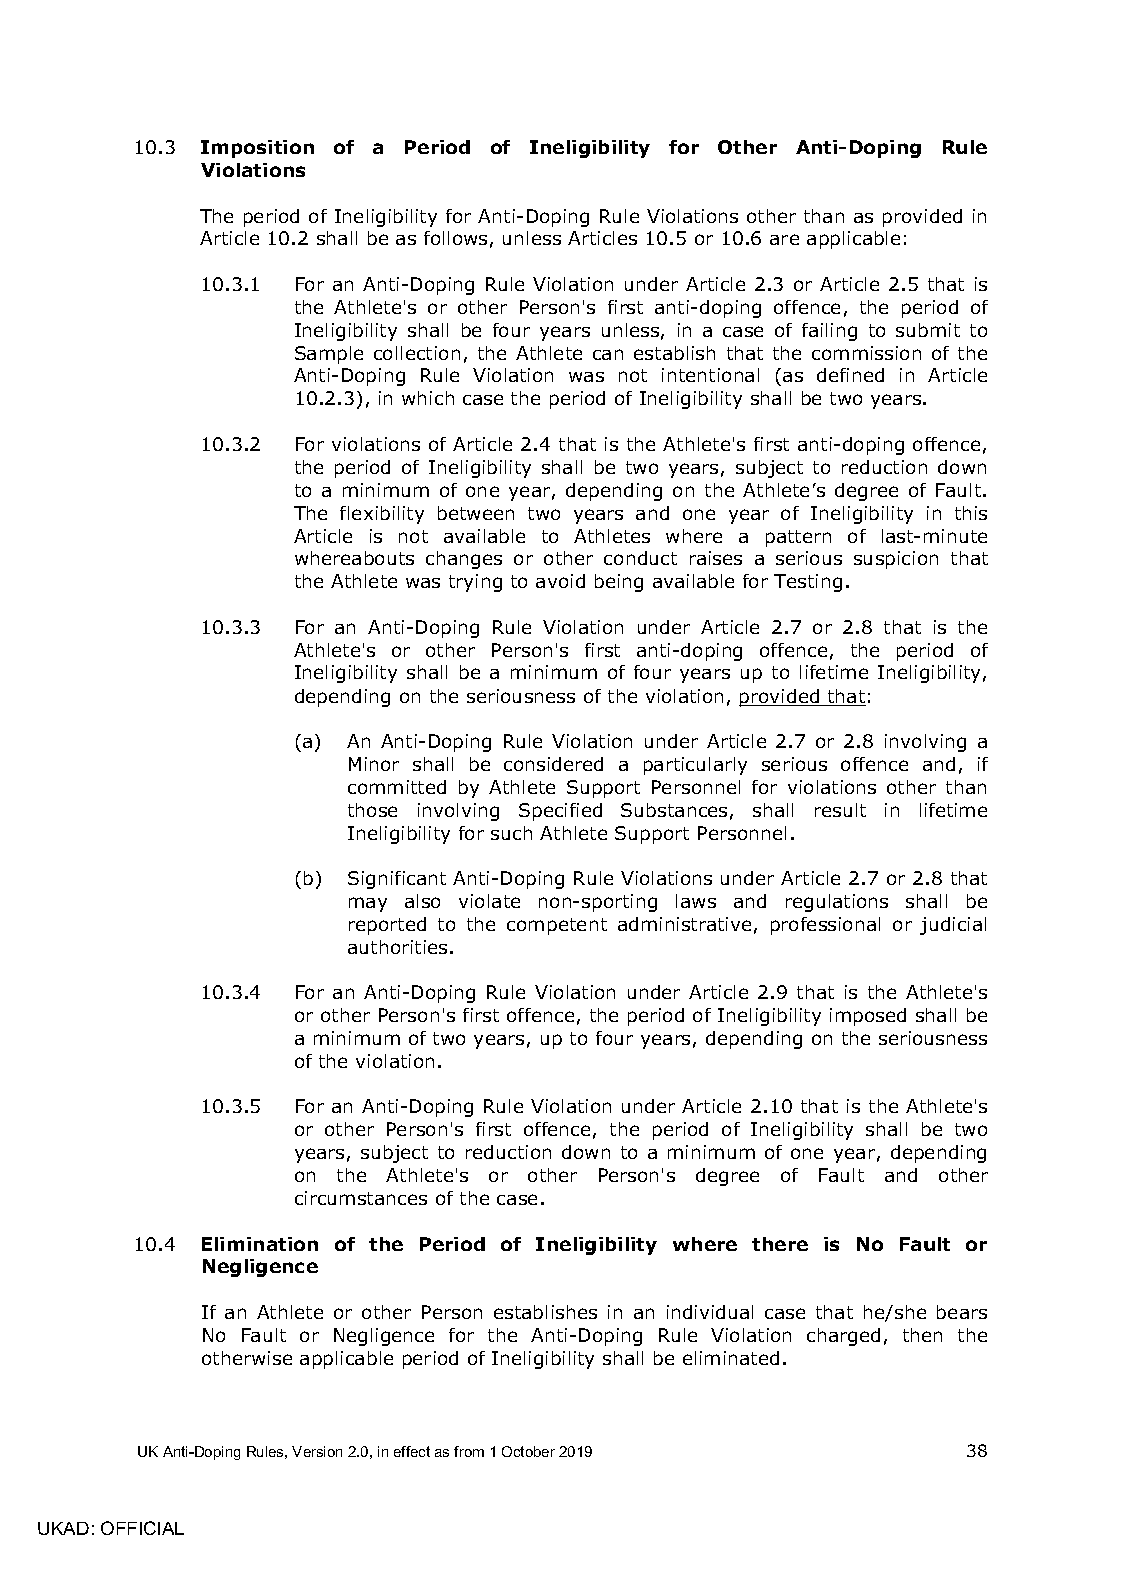 The height and width of the document is (1586, 1122). I want to click on flexibility, so click(382, 515).
